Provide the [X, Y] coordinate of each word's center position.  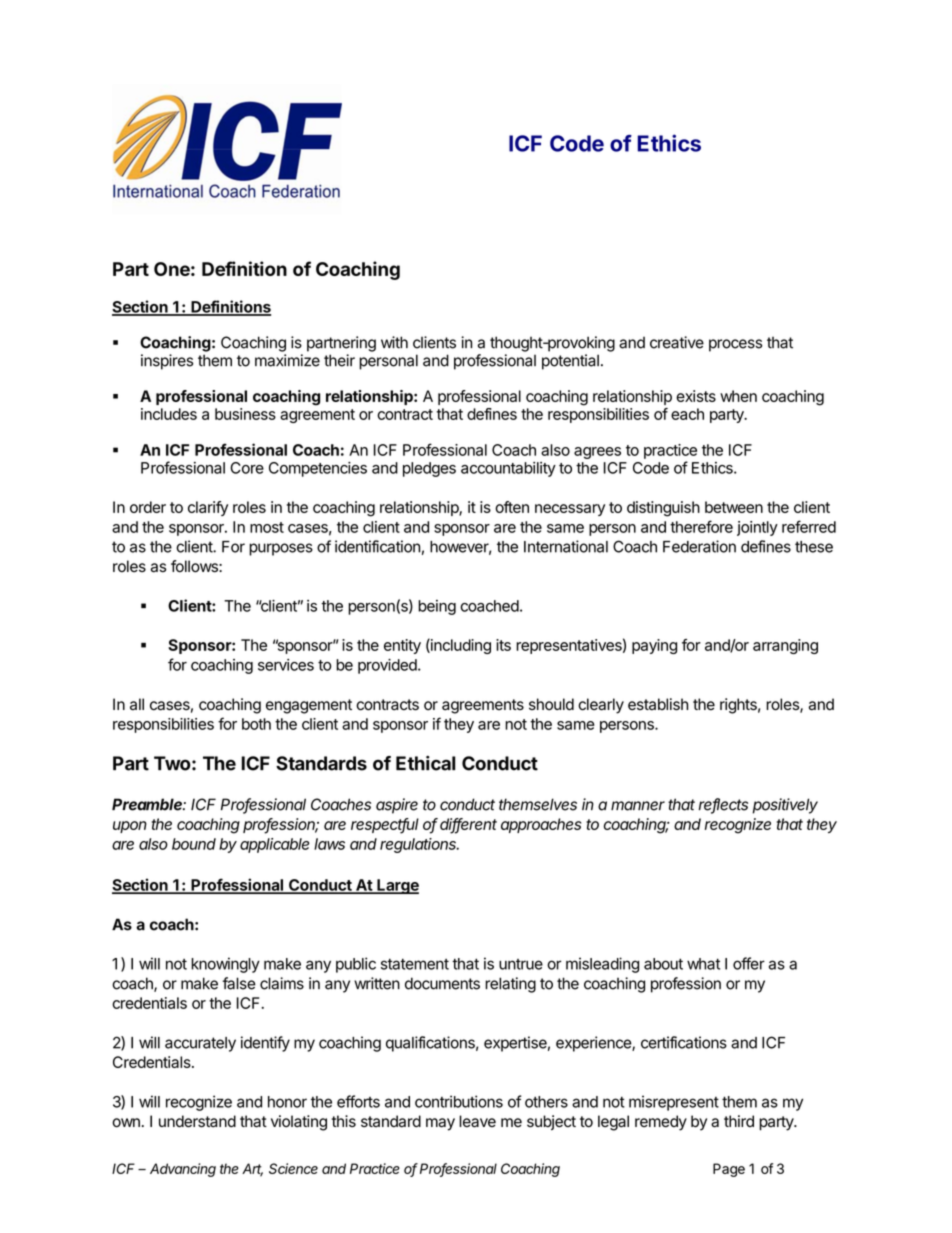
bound [194, 844]
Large [397, 886]
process [735, 345]
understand [197, 1121]
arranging [785, 646]
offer [749, 963]
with [394, 342]
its [503, 645]
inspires [167, 362]
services [286, 665]
